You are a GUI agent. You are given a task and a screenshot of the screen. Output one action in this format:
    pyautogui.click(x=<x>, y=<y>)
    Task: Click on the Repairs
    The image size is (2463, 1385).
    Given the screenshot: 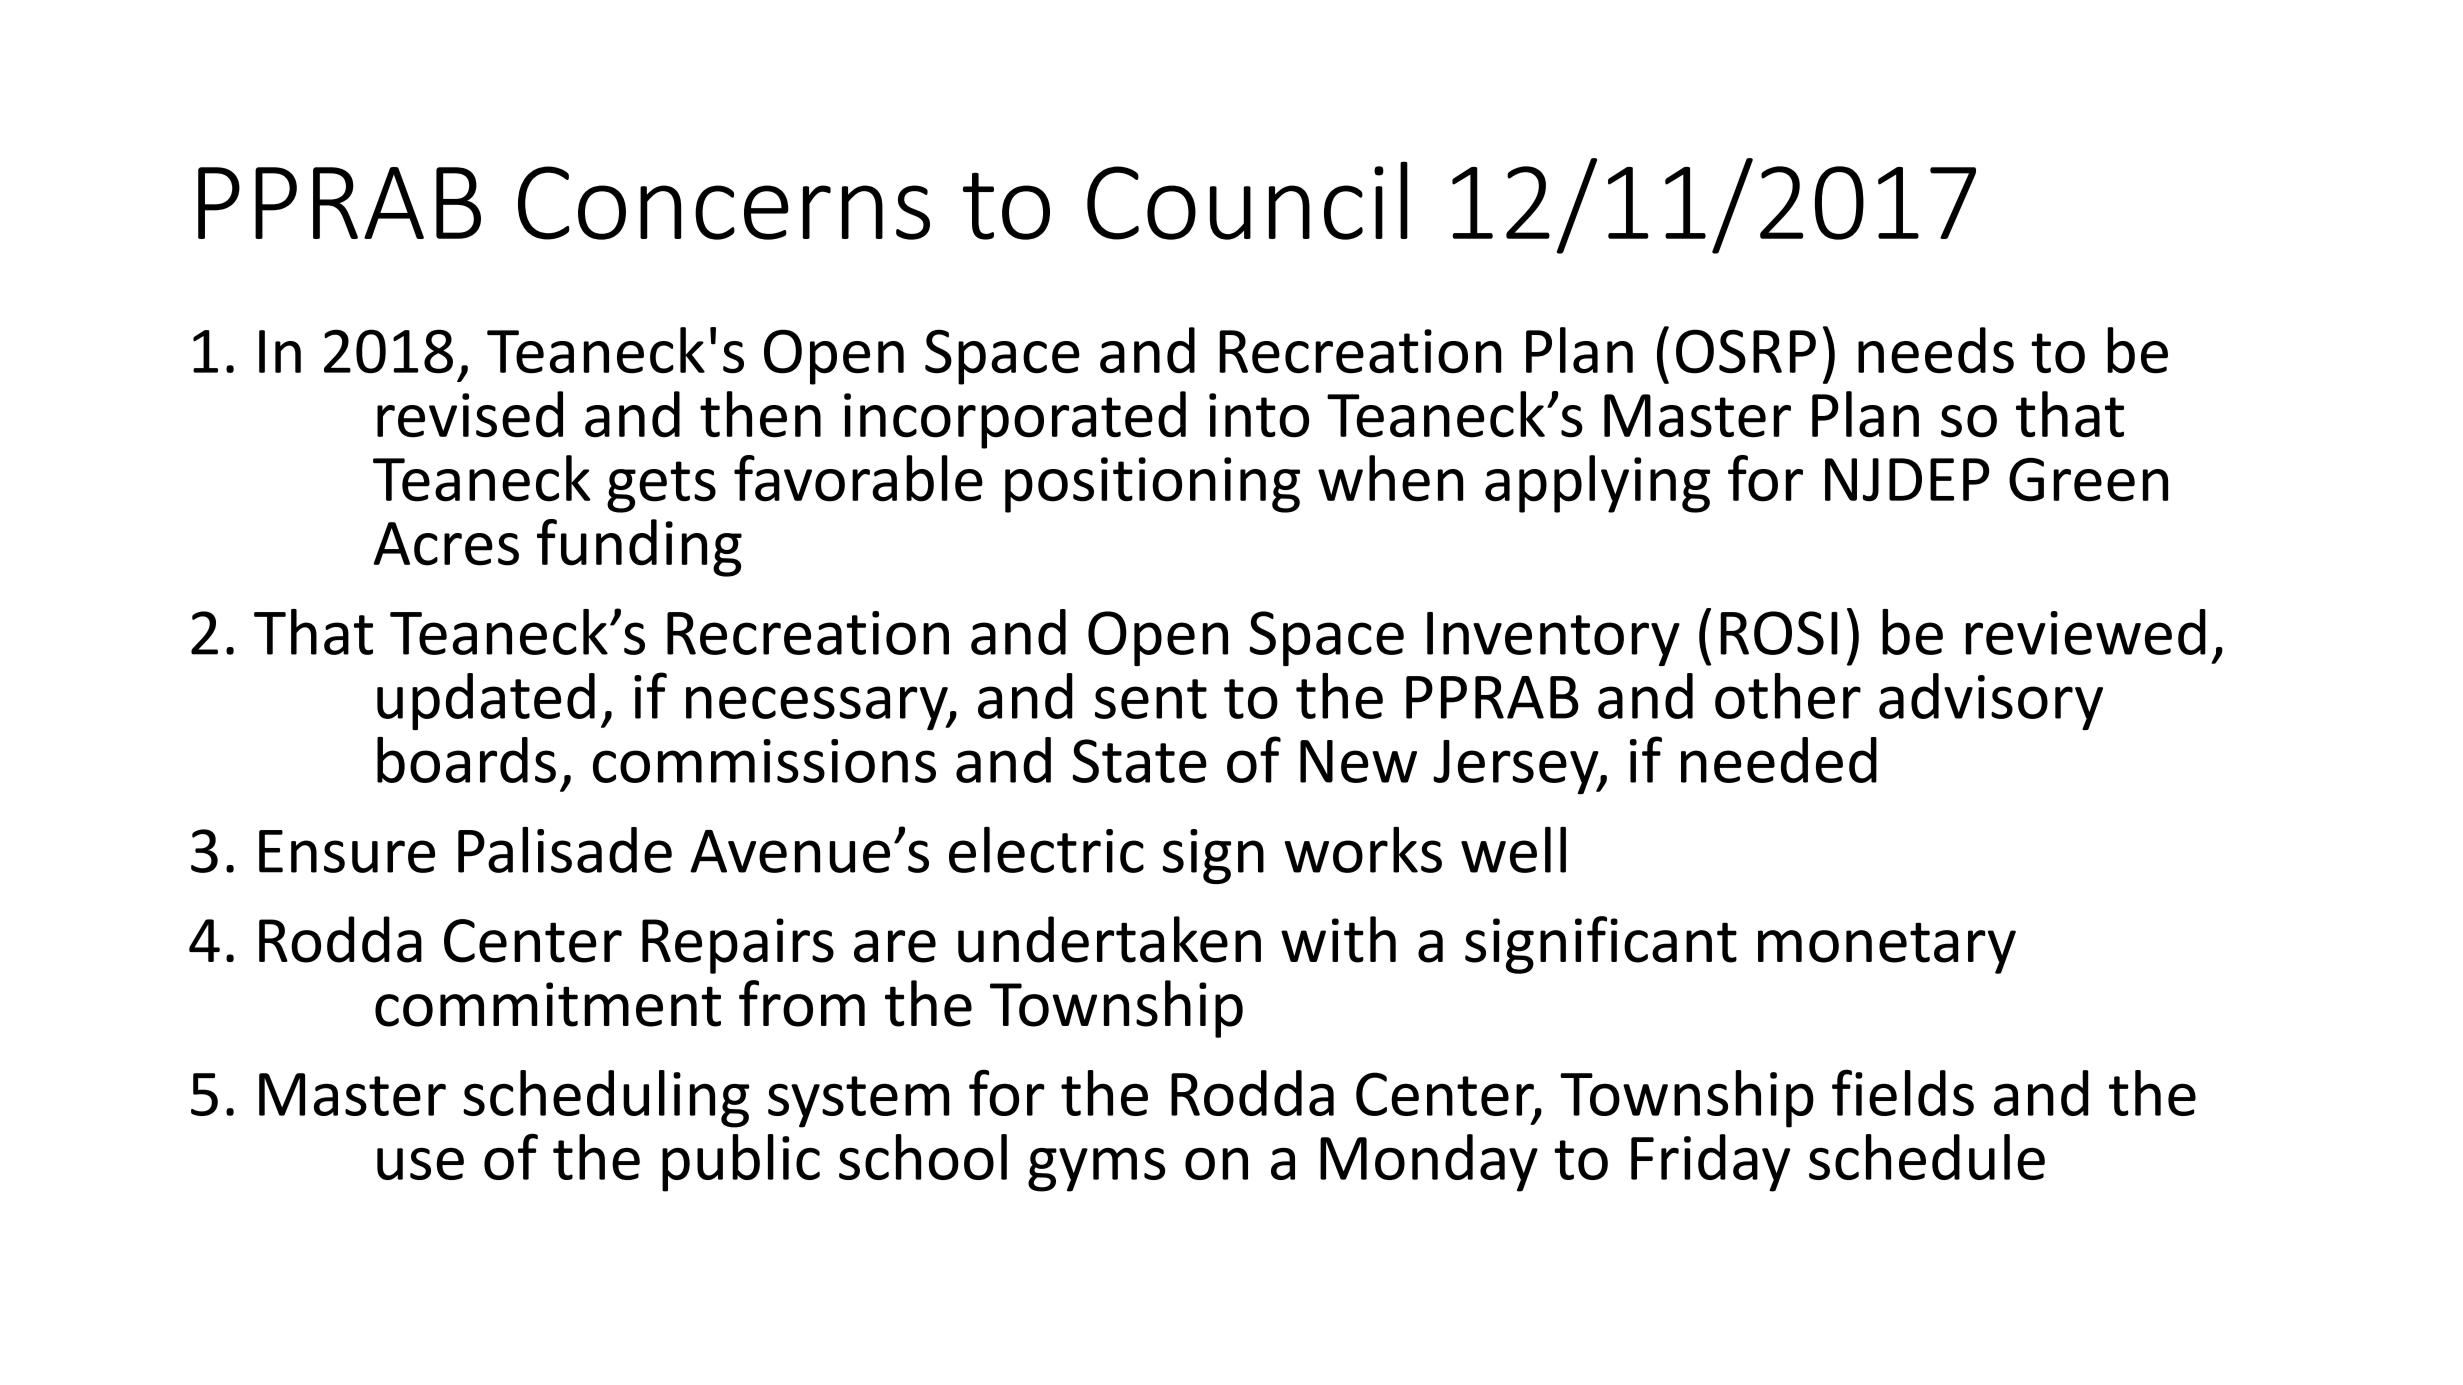 What is the action you would take?
    pyautogui.click(x=738, y=946)
